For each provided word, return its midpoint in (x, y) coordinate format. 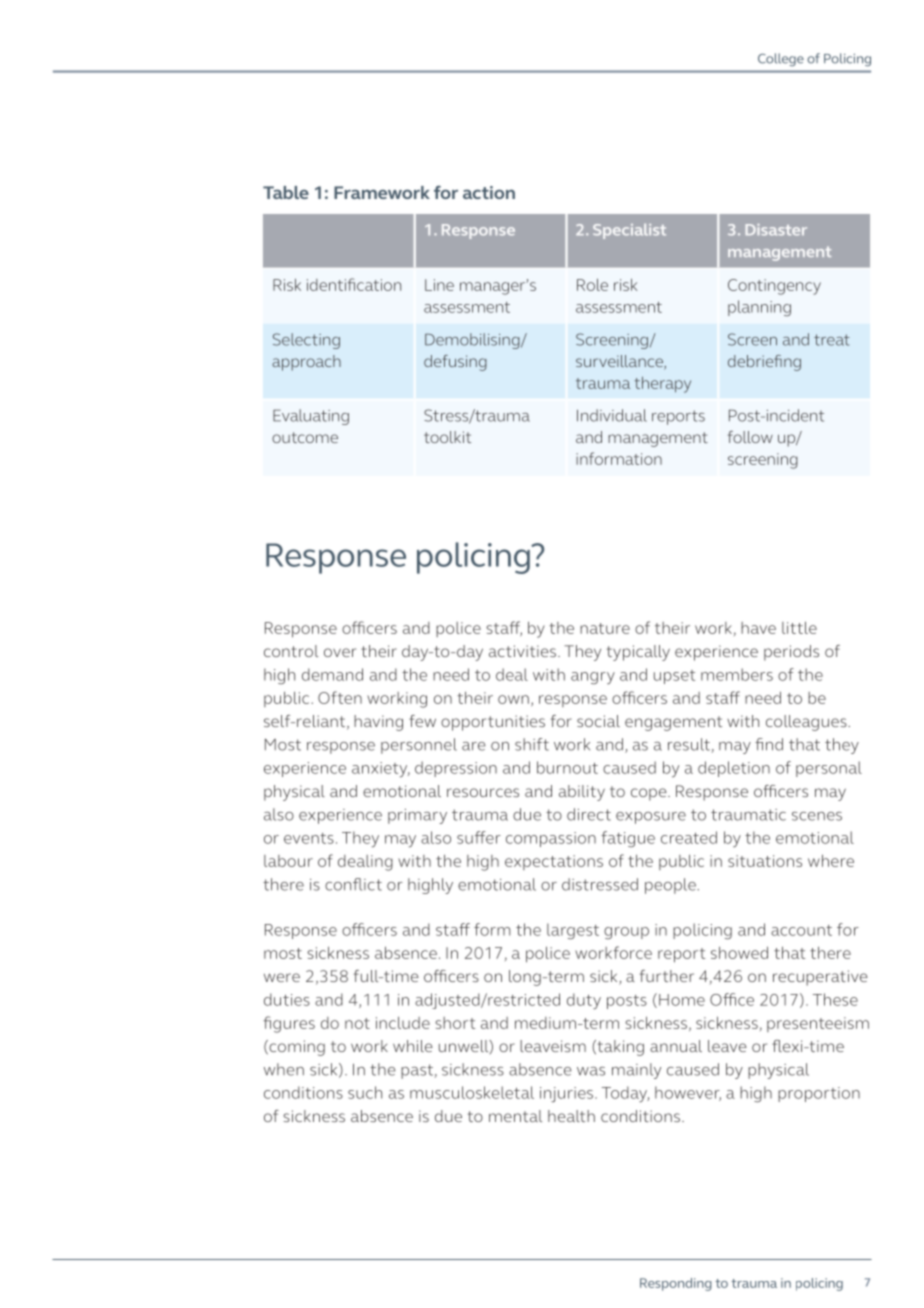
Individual (612, 415)
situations (765, 861)
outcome (305, 437)
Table (286, 192)
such (365, 1092)
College (781, 59)
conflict (353, 884)
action (489, 192)
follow (750, 437)
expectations (554, 862)
